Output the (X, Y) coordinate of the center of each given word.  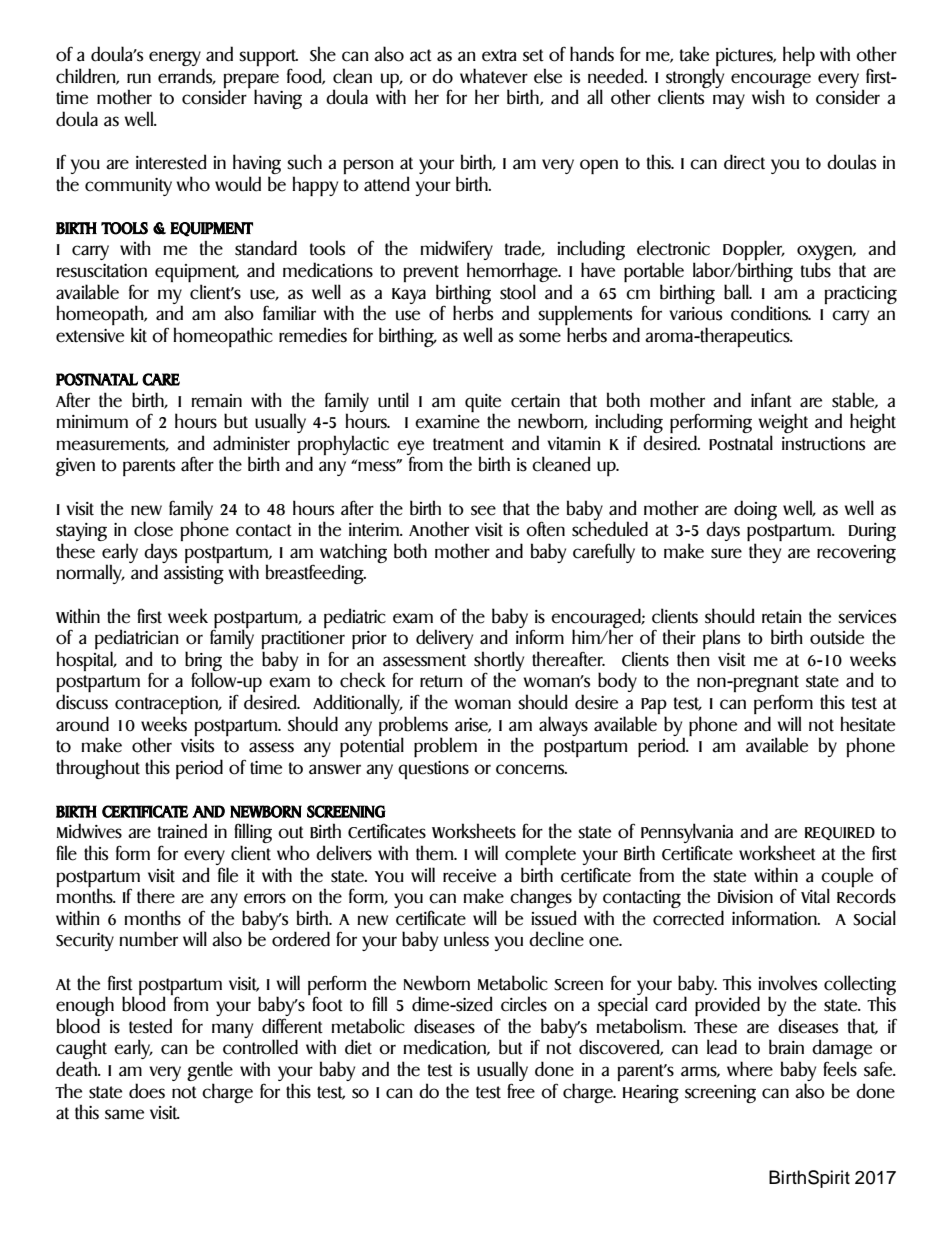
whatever (494, 76)
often (545, 529)
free (521, 1091)
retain (782, 617)
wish (768, 97)
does (147, 1091)
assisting (194, 575)
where (750, 1069)
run (139, 78)
